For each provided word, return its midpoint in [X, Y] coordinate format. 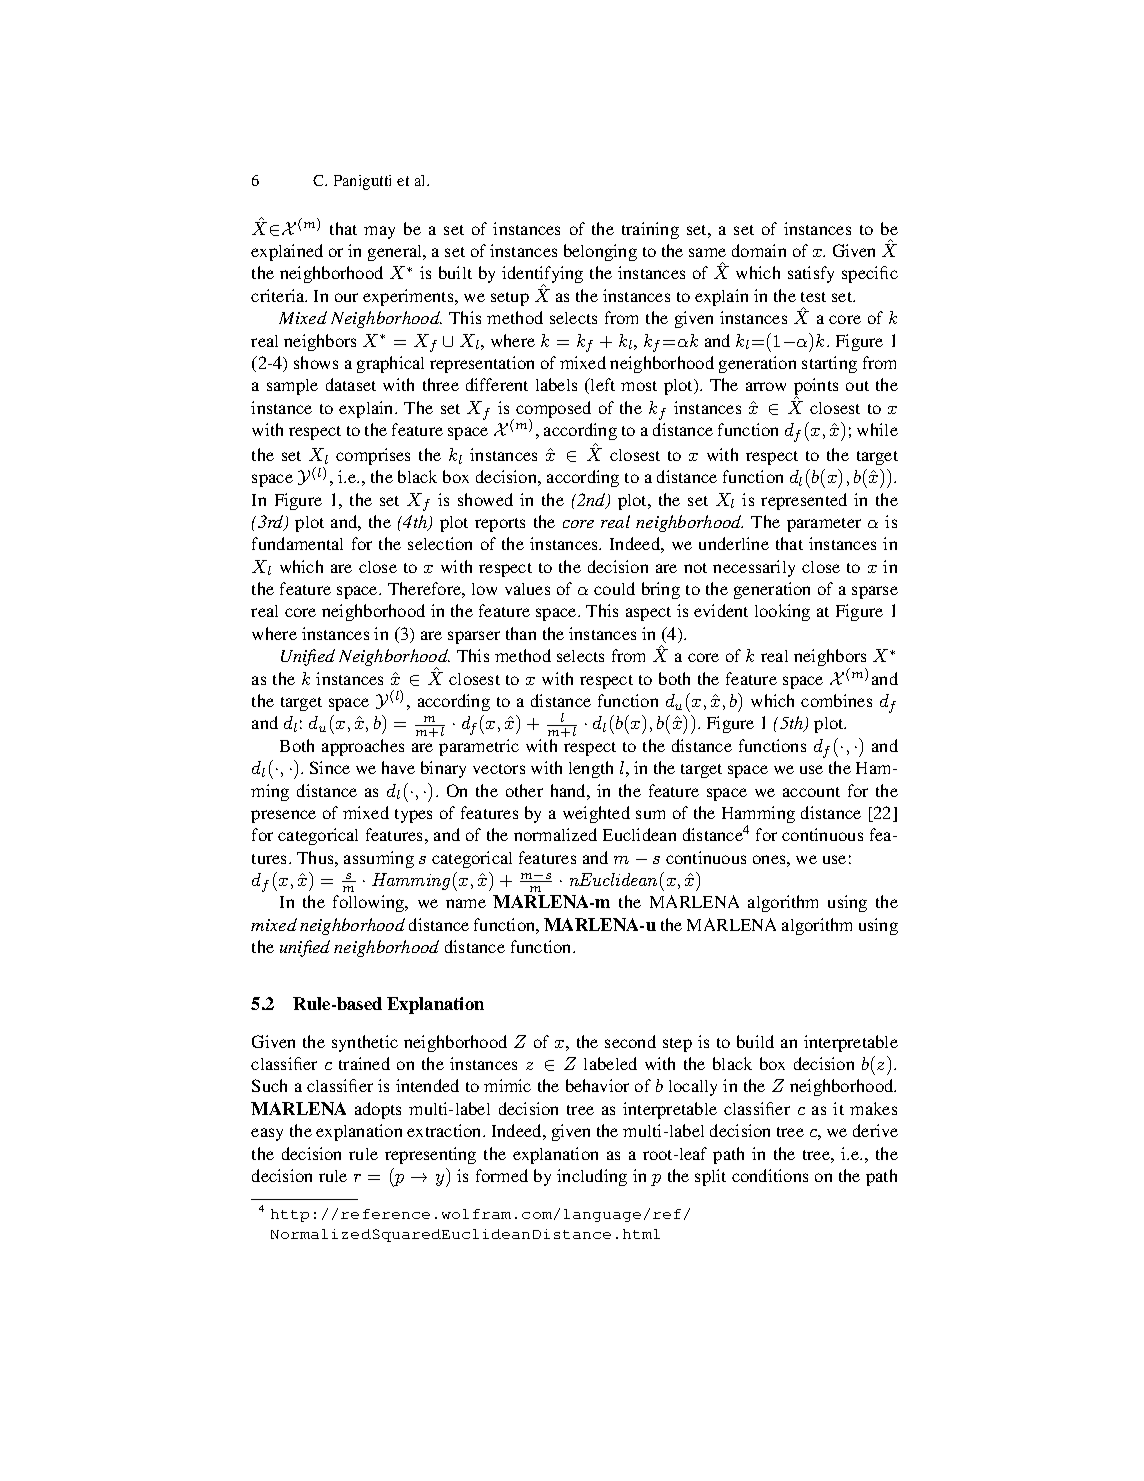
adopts [378, 1110]
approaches [363, 747]
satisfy [811, 274]
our [346, 297]
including [592, 1177]
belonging [600, 252]
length [591, 769]
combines [836, 700]
